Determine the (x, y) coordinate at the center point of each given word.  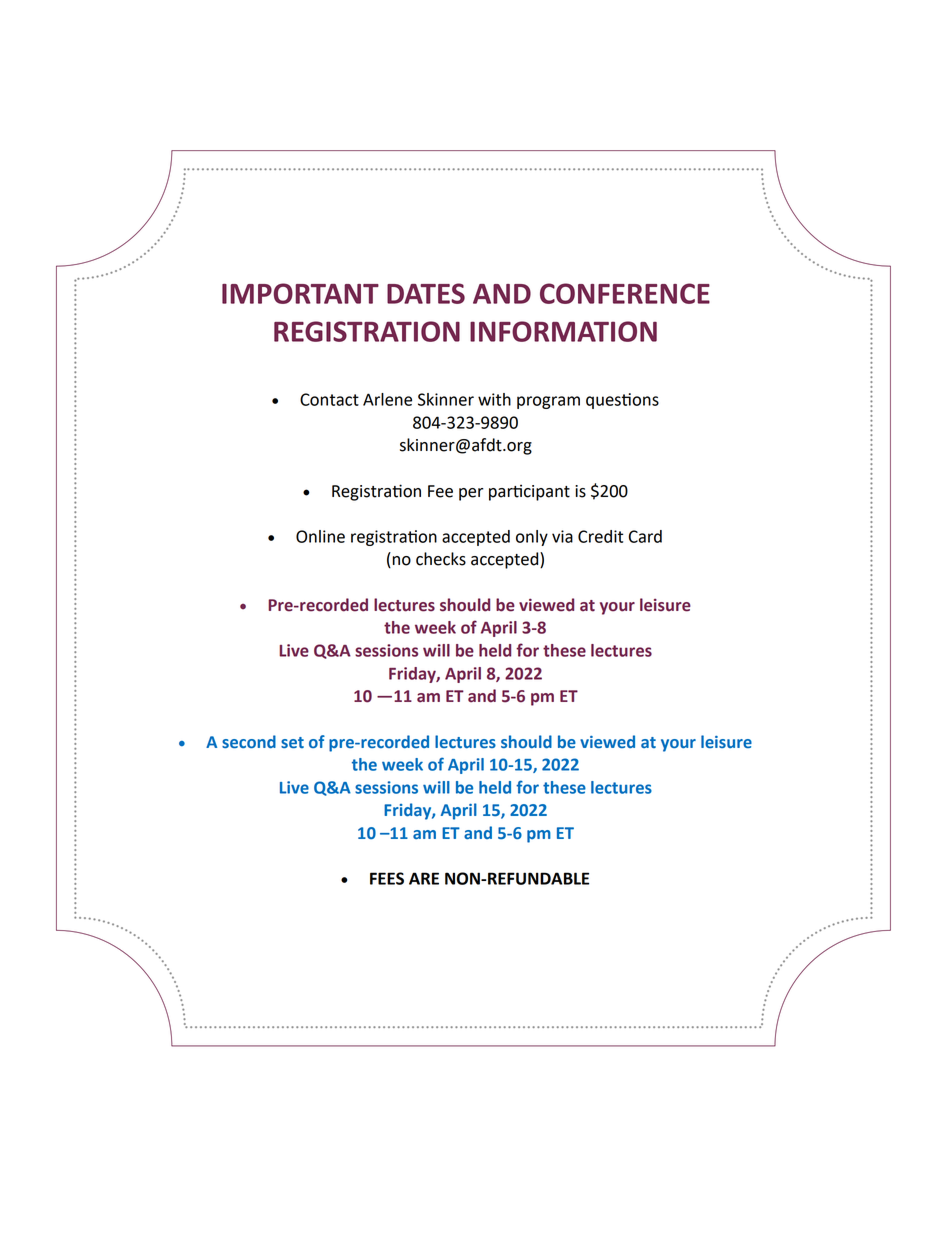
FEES (387, 878)
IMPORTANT (300, 293)
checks (441, 559)
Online (320, 536)
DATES (426, 293)
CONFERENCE (625, 293)
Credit (600, 536)
